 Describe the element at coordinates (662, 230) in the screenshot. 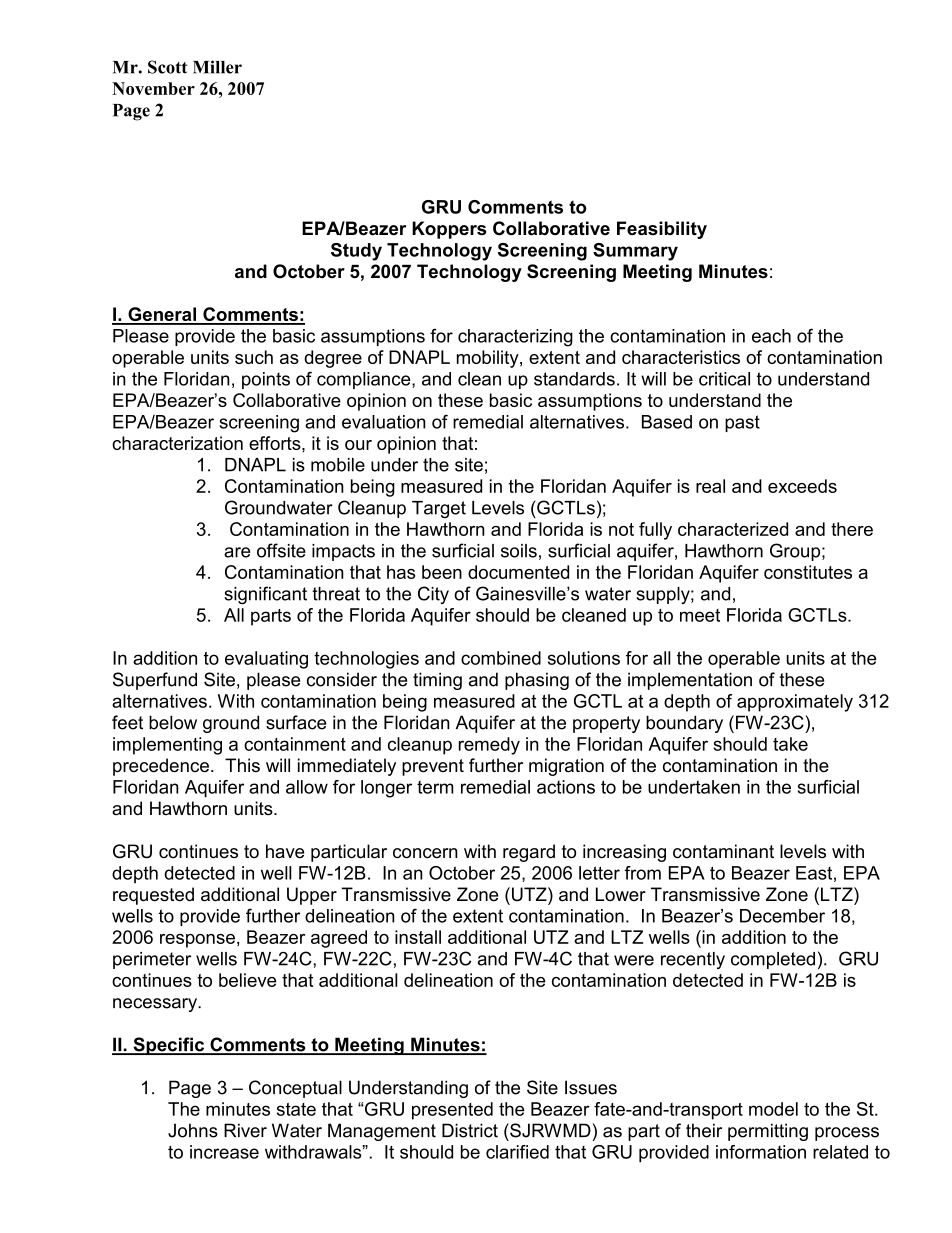

I see `Feasibility` at that location.
